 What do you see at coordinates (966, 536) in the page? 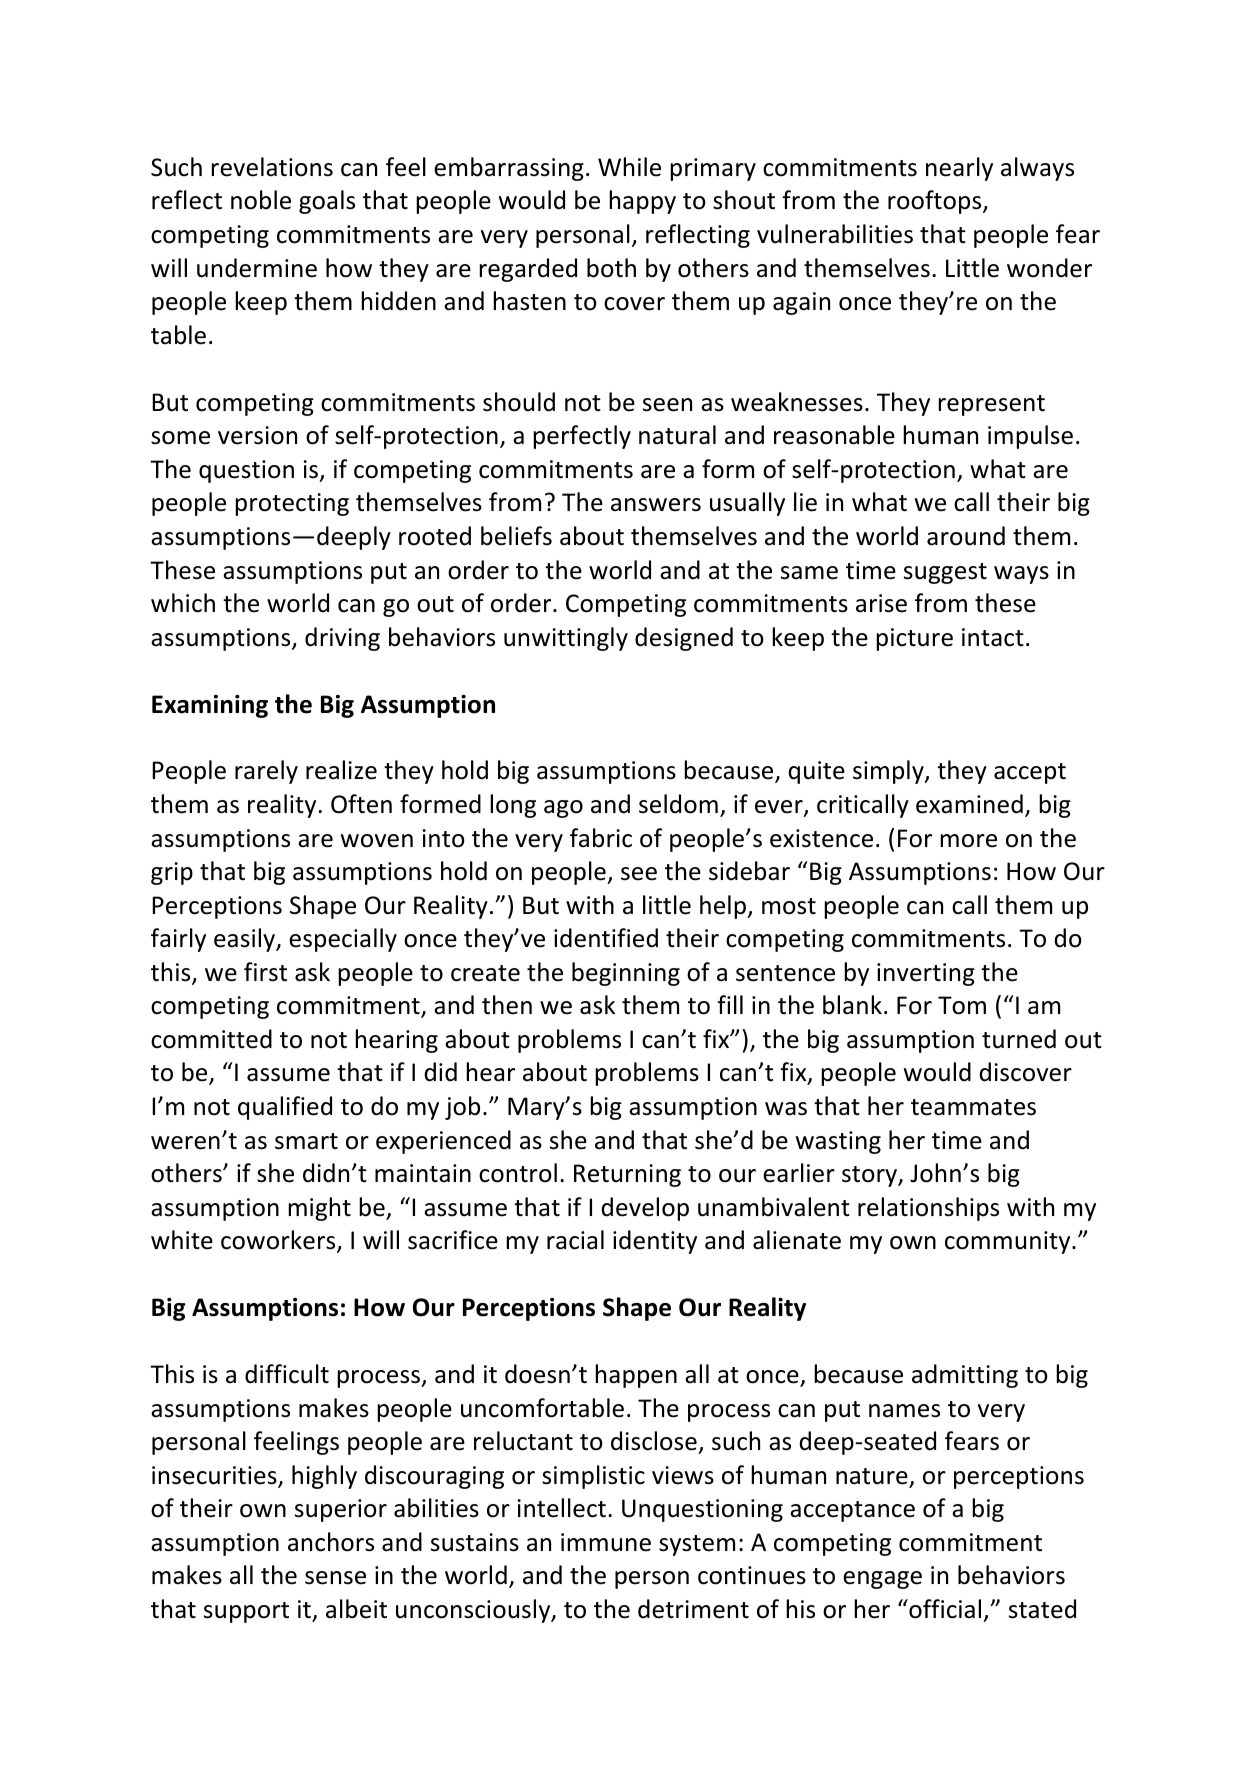
I see `around` at bounding box center [966, 536].
